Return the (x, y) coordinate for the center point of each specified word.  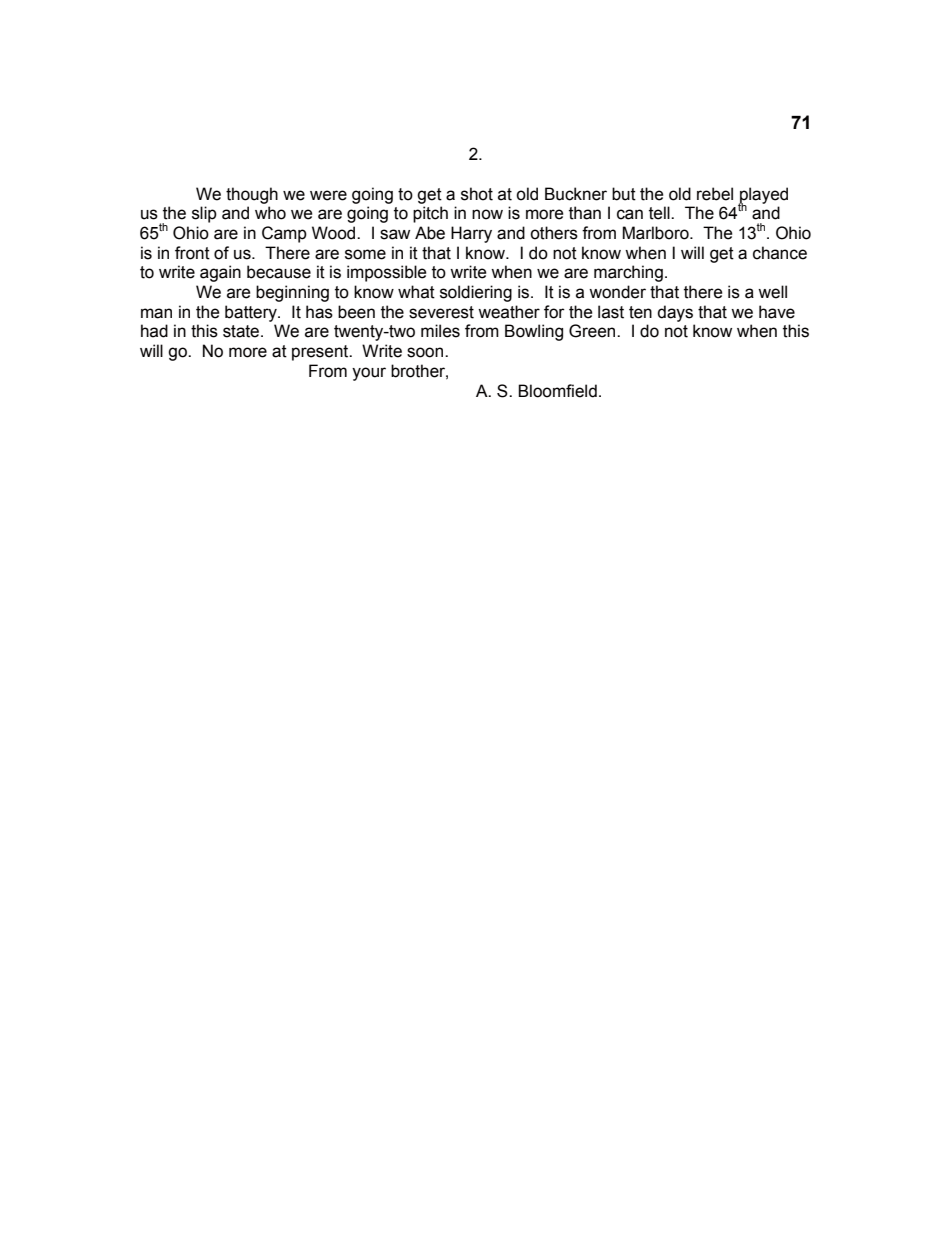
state (242, 331)
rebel (715, 194)
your (369, 374)
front (192, 253)
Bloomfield (557, 391)
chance (780, 253)
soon (426, 352)
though (252, 195)
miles (440, 331)
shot (477, 194)
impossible (386, 273)
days (675, 313)
